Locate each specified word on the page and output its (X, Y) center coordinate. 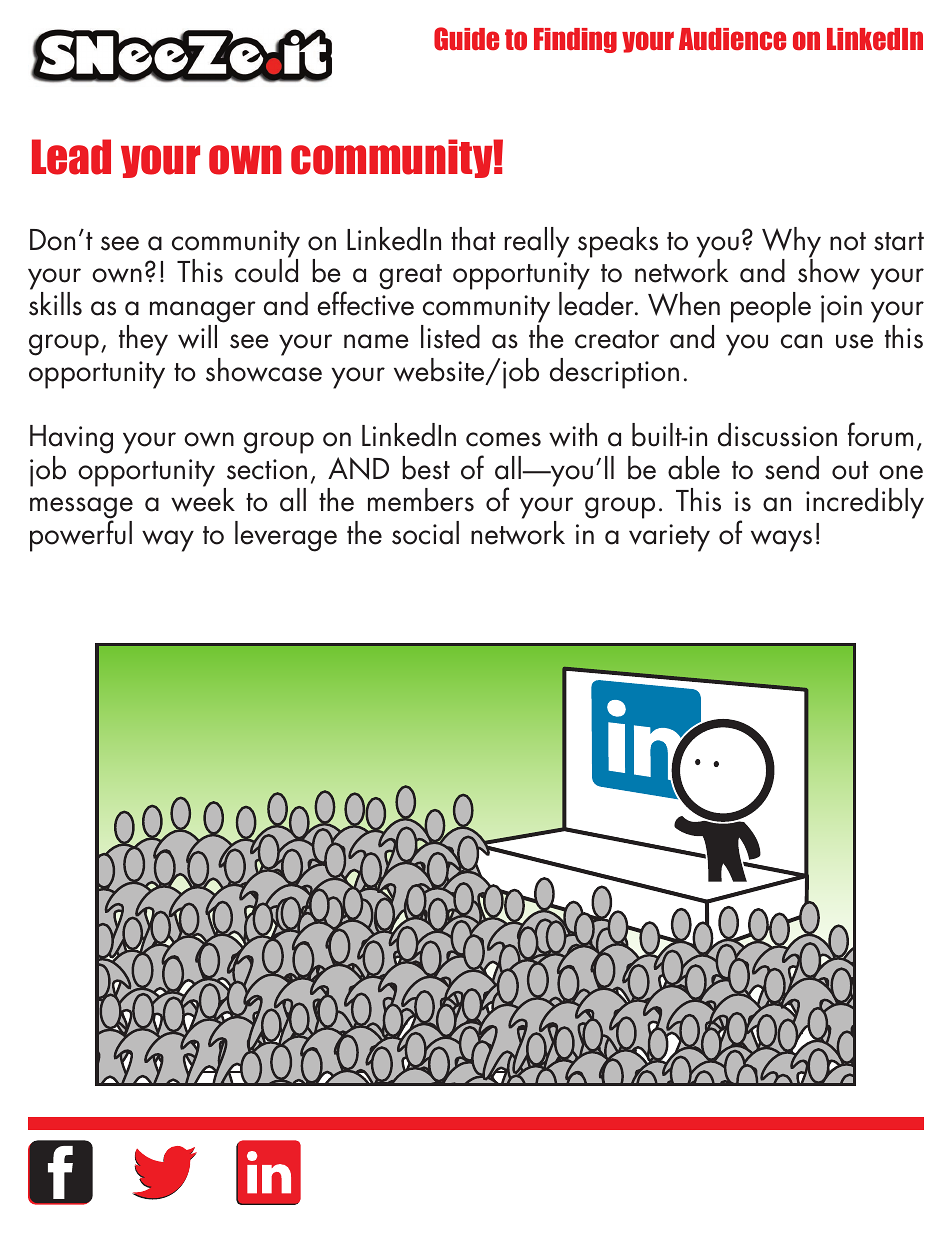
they (143, 340)
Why (791, 243)
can (801, 341)
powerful (81, 536)
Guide (466, 39)
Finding (575, 40)
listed (450, 337)
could (266, 270)
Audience (732, 39)
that (473, 239)
